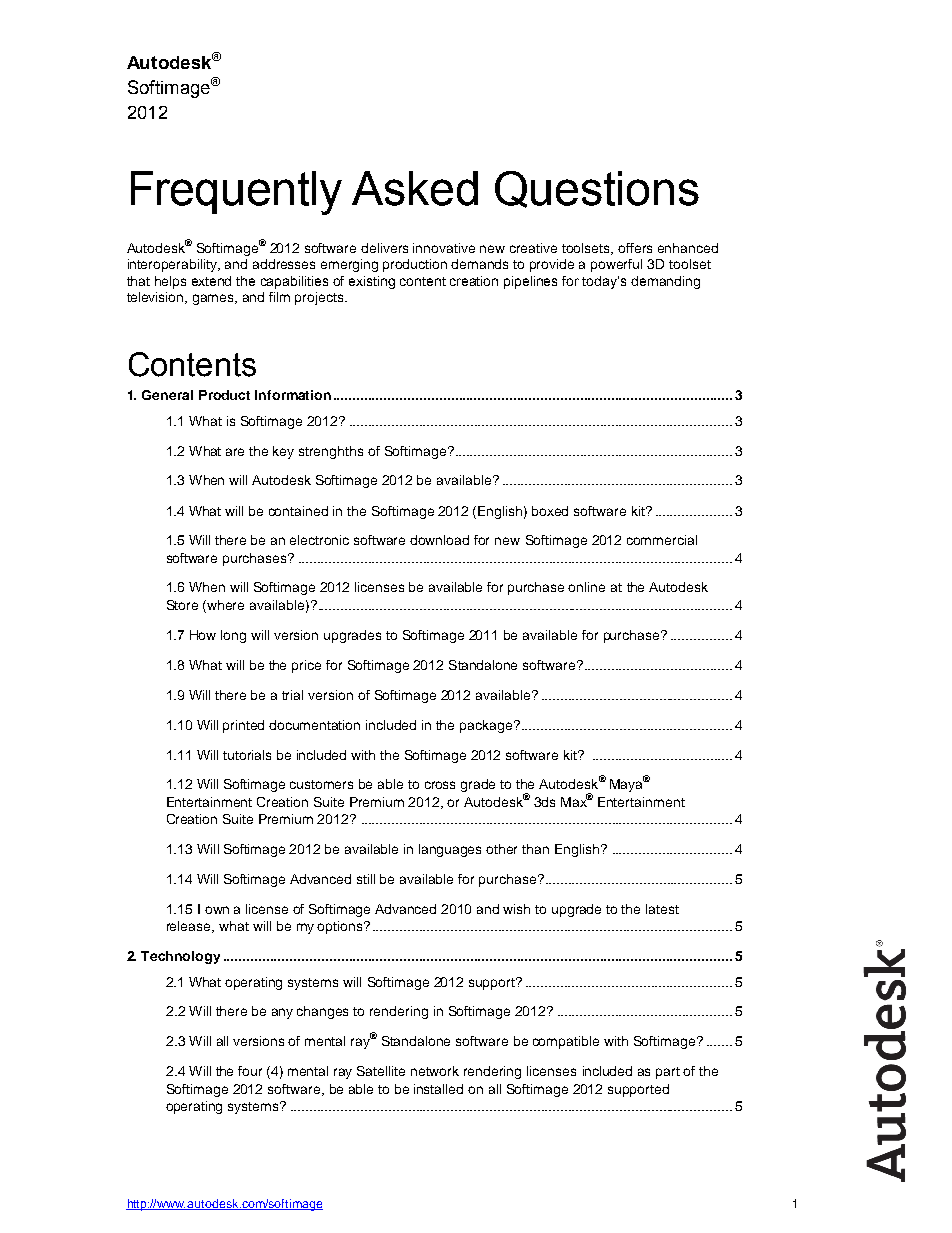 This screenshot has width=952, height=1233. I want to click on commercial, so click(662, 540).
